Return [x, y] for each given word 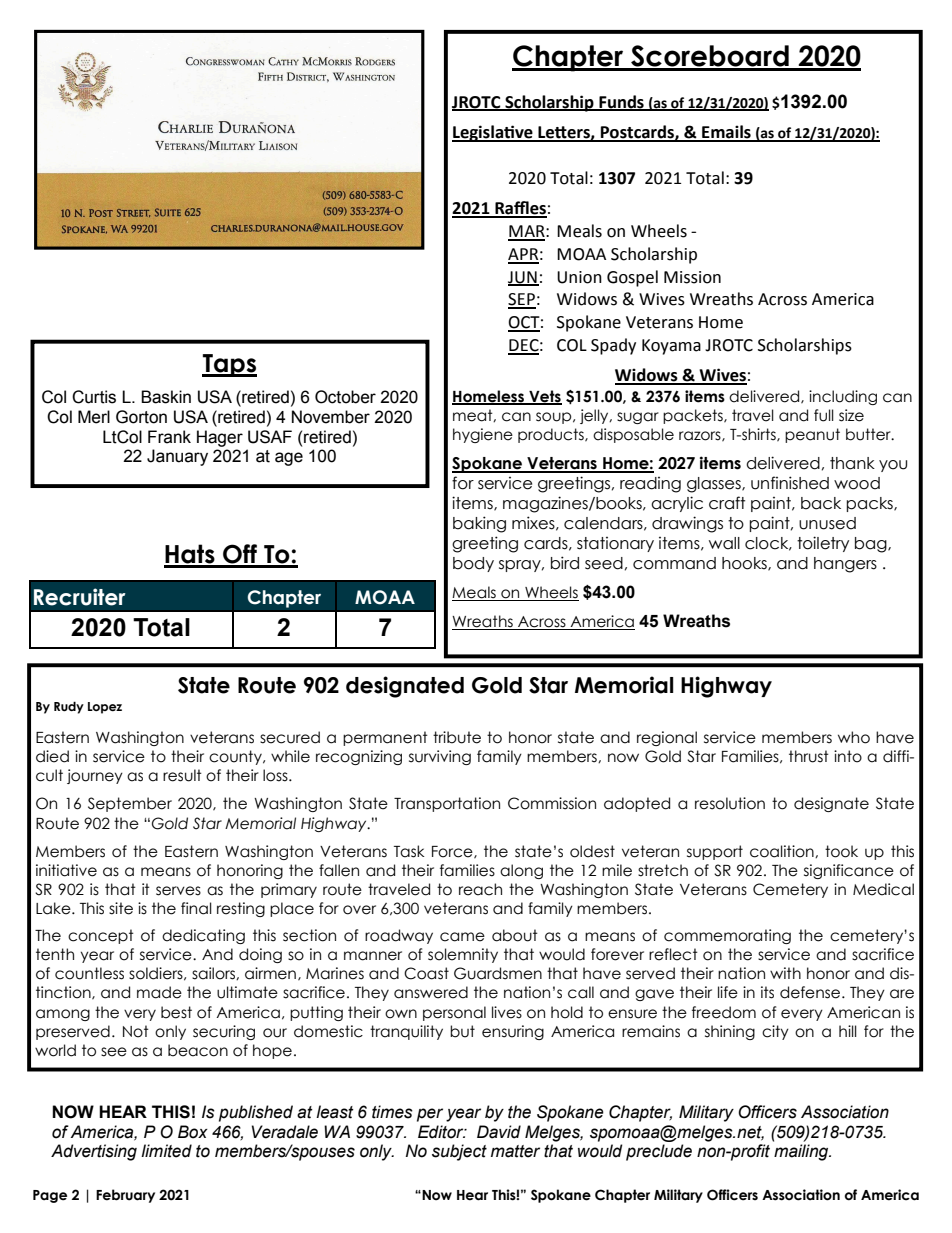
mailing [802, 1152]
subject [459, 1152]
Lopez [105, 708]
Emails [726, 133]
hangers [845, 565]
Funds [621, 102]
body [473, 564]
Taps [229, 365]
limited [166, 1151]
